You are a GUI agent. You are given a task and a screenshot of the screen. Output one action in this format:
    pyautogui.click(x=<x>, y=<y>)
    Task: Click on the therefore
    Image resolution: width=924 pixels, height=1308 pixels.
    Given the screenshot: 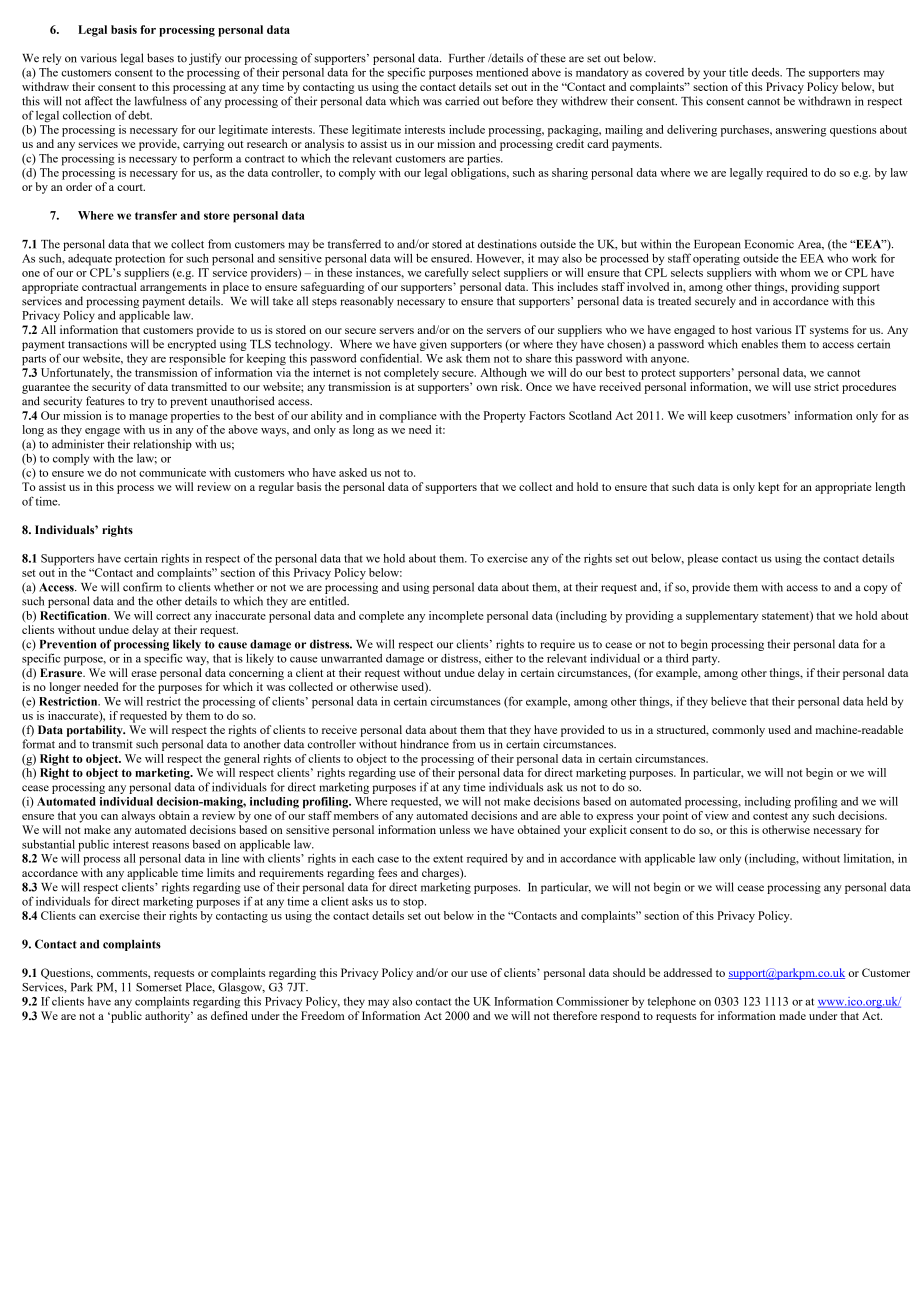 What is the action you would take?
    pyautogui.click(x=575, y=1015)
